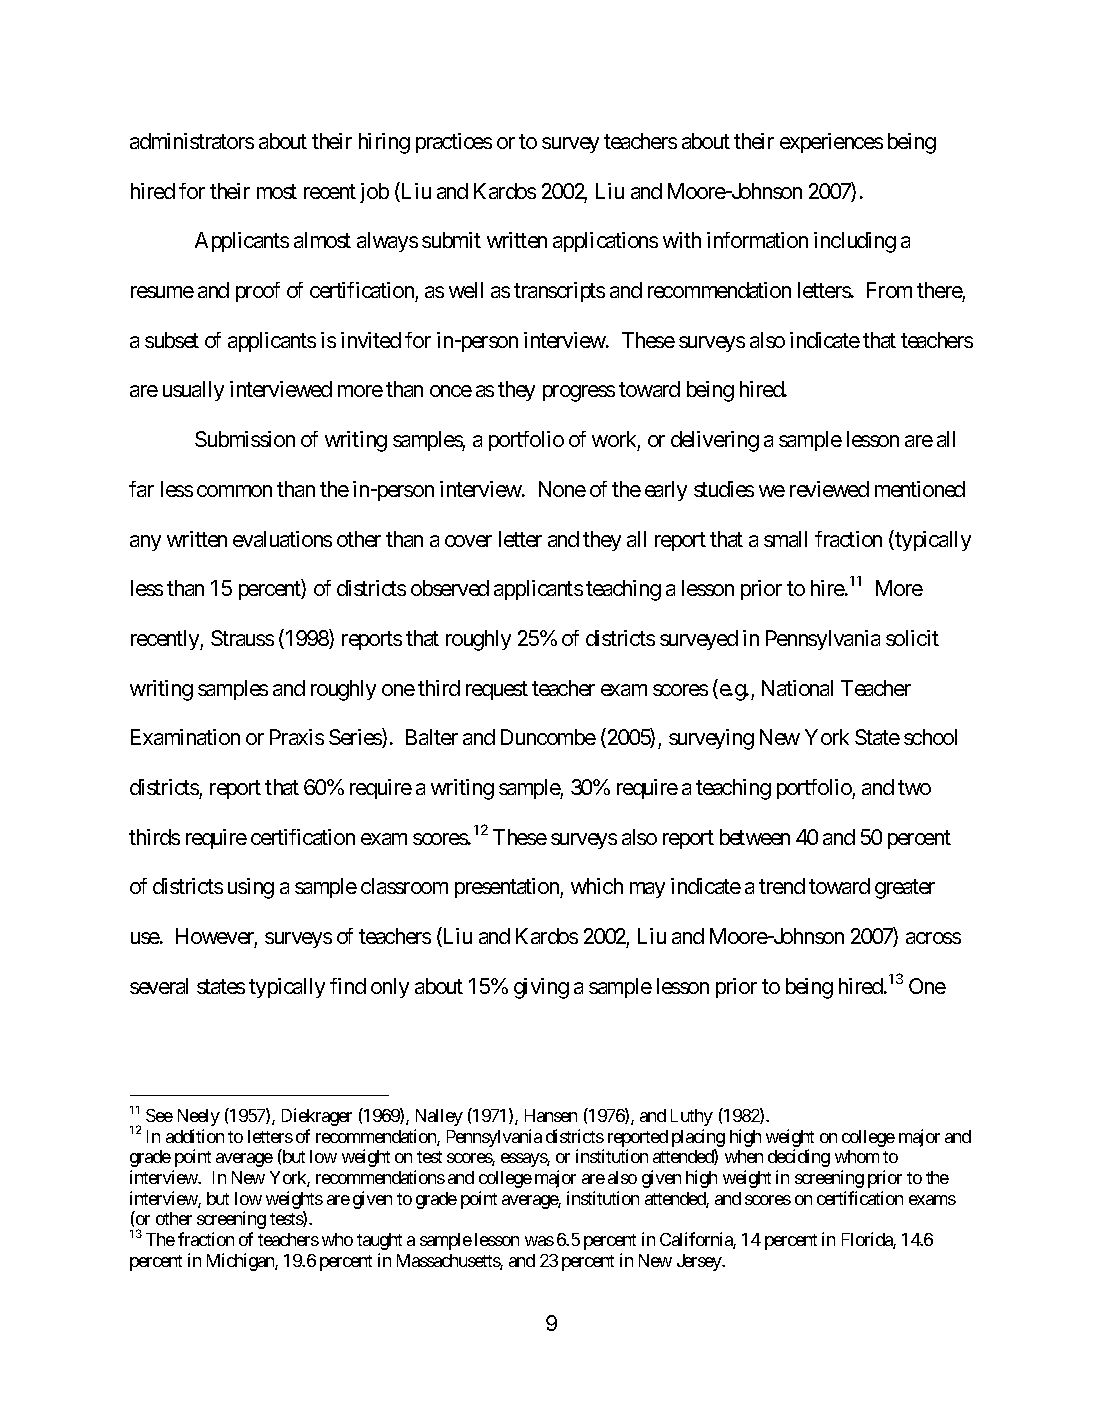 This screenshot has width=1102, height=1426. Describe the element at coordinates (541, 988) in the screenshot. I see `giving` at that location.
